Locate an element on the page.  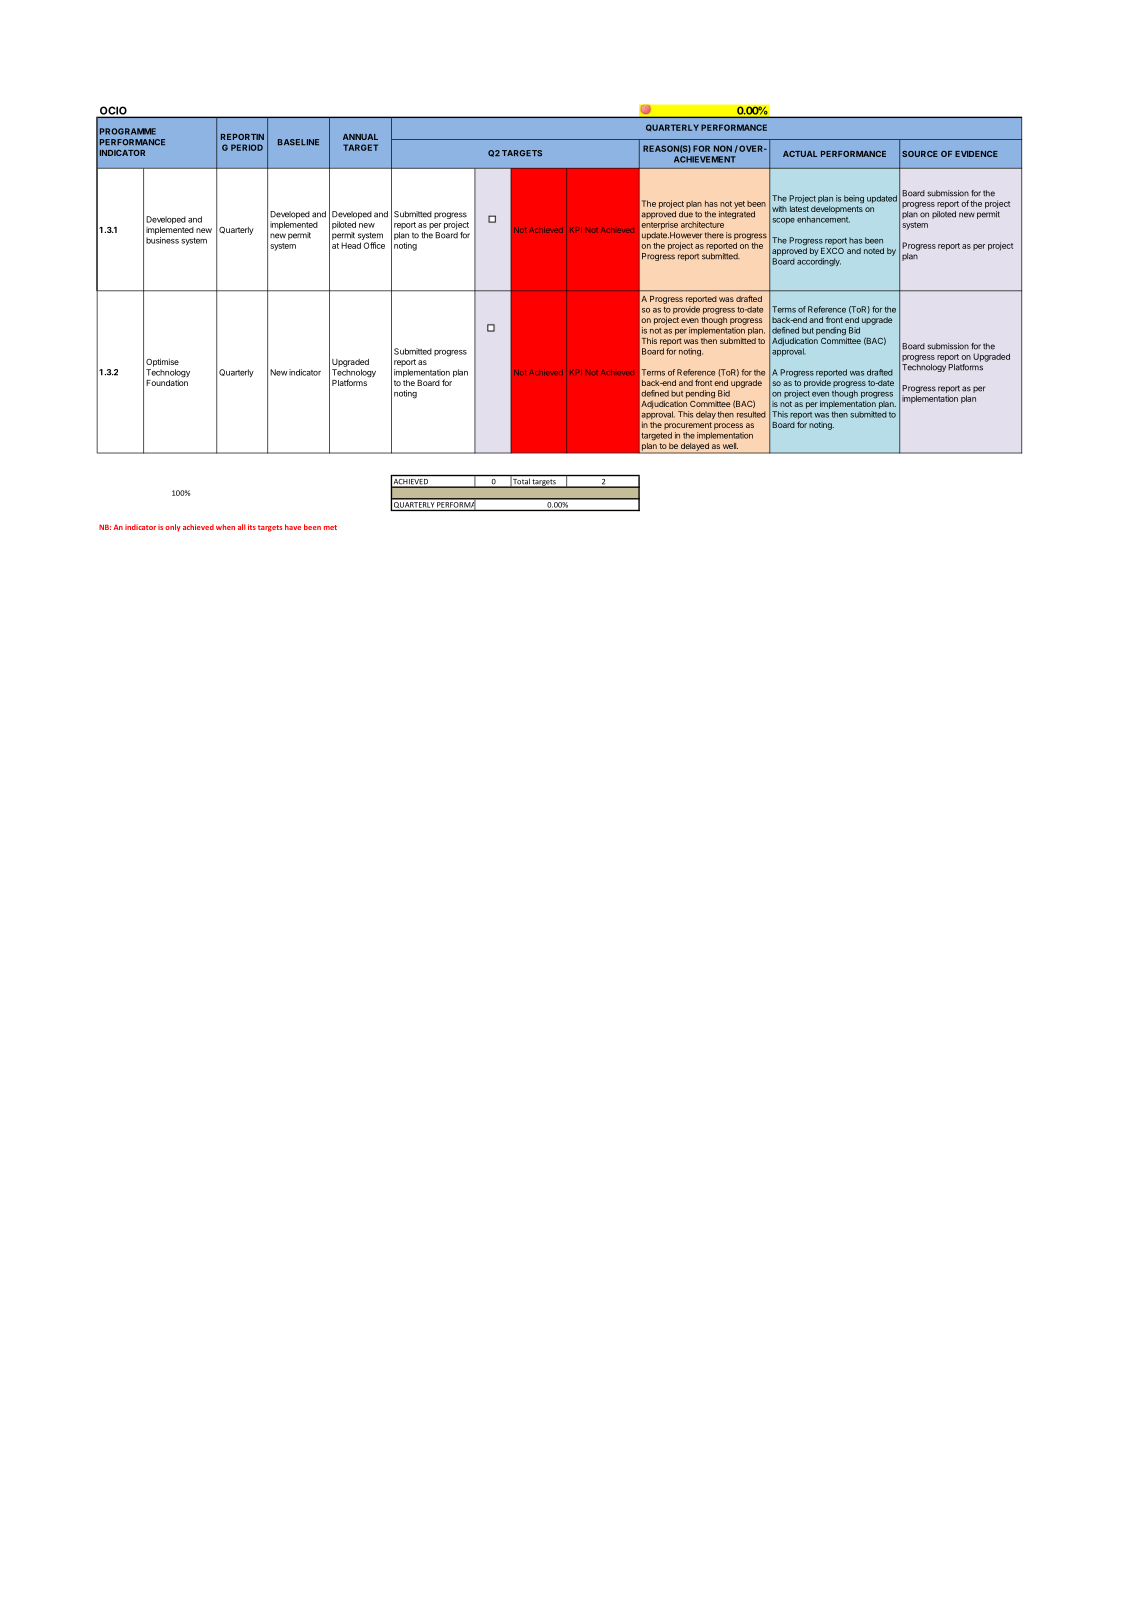
procurement is located at coordinates (688, 426).
